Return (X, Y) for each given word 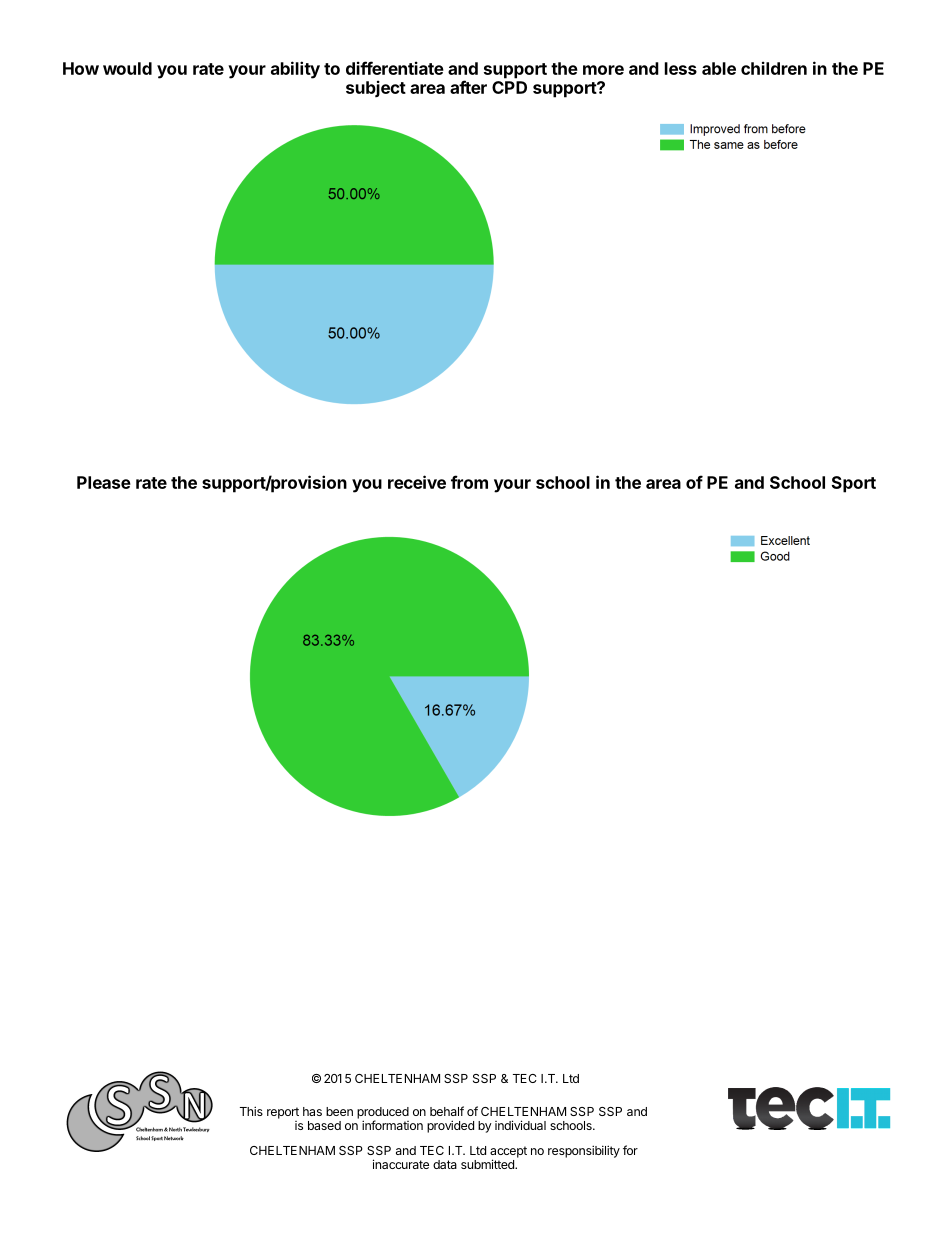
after (468, 87)
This (251, 1111)
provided (450, 1126)
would (127, 68)
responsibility (584, 1151)
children (774, 68)
